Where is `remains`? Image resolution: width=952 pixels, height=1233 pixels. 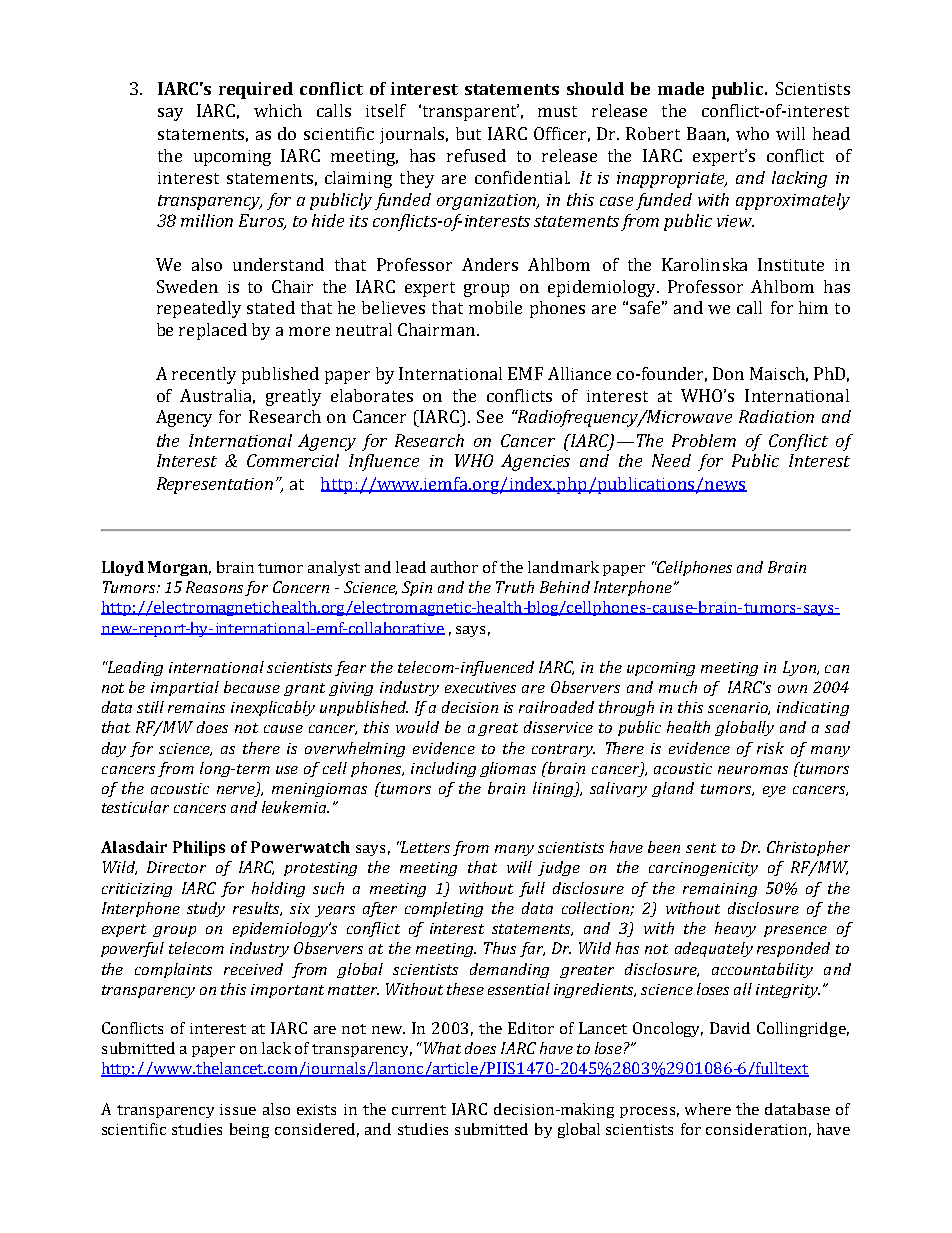 remains is located at coordinates (196, 707).
